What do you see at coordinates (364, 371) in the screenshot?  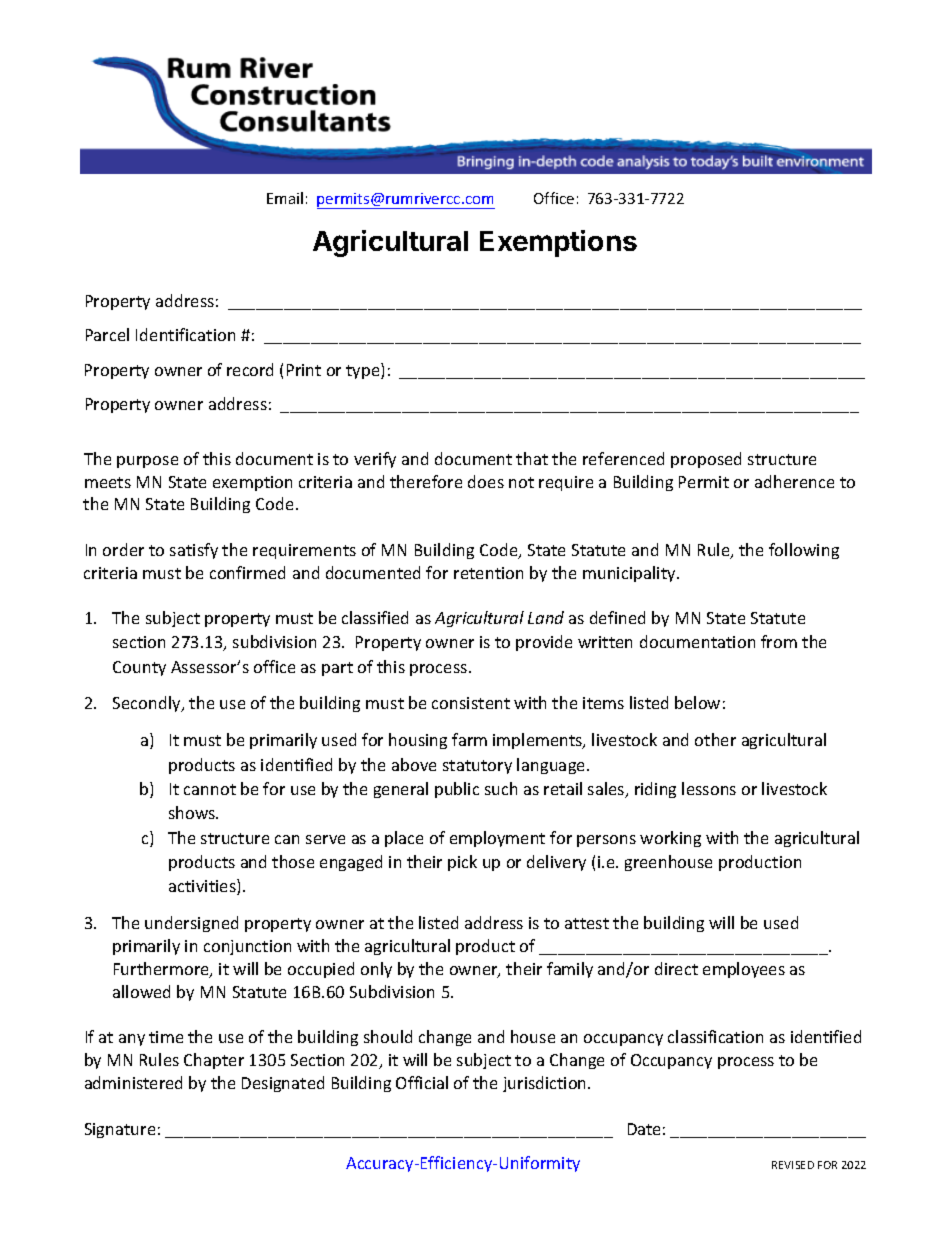 I see `type` at bounding box center [364, 371].
